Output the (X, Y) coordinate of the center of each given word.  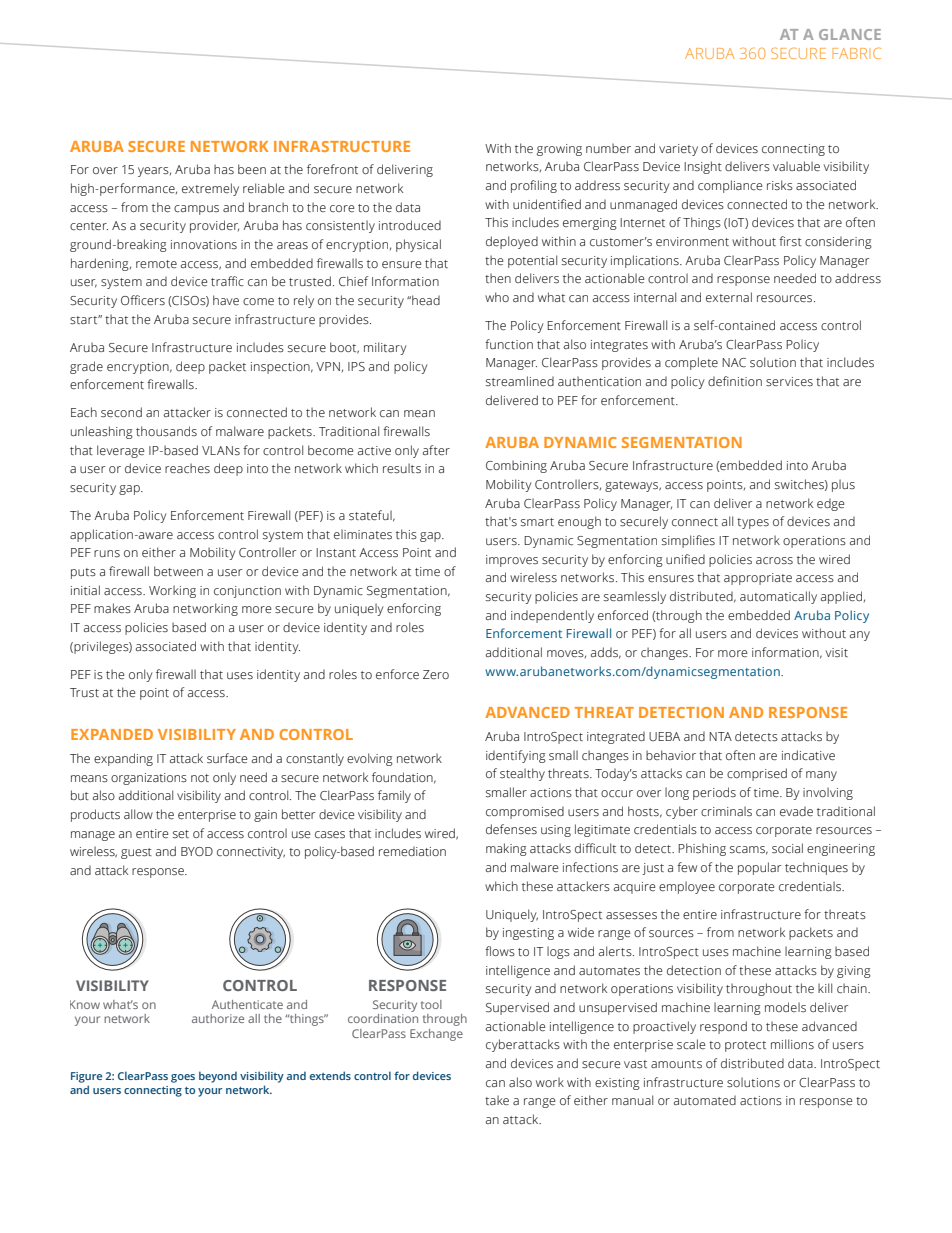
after (436, 450)
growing (559, 150)
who (497, 297)
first (790, 241)
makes (112, 608)
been (252, 169)
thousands (166, 431)
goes (183, 1078)
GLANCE (850, 34)
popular (759, 868)
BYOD (197, 851)
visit (837, 652)
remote (156, 264)
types (753, 523)
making (506, 849)
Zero (436, 674)
